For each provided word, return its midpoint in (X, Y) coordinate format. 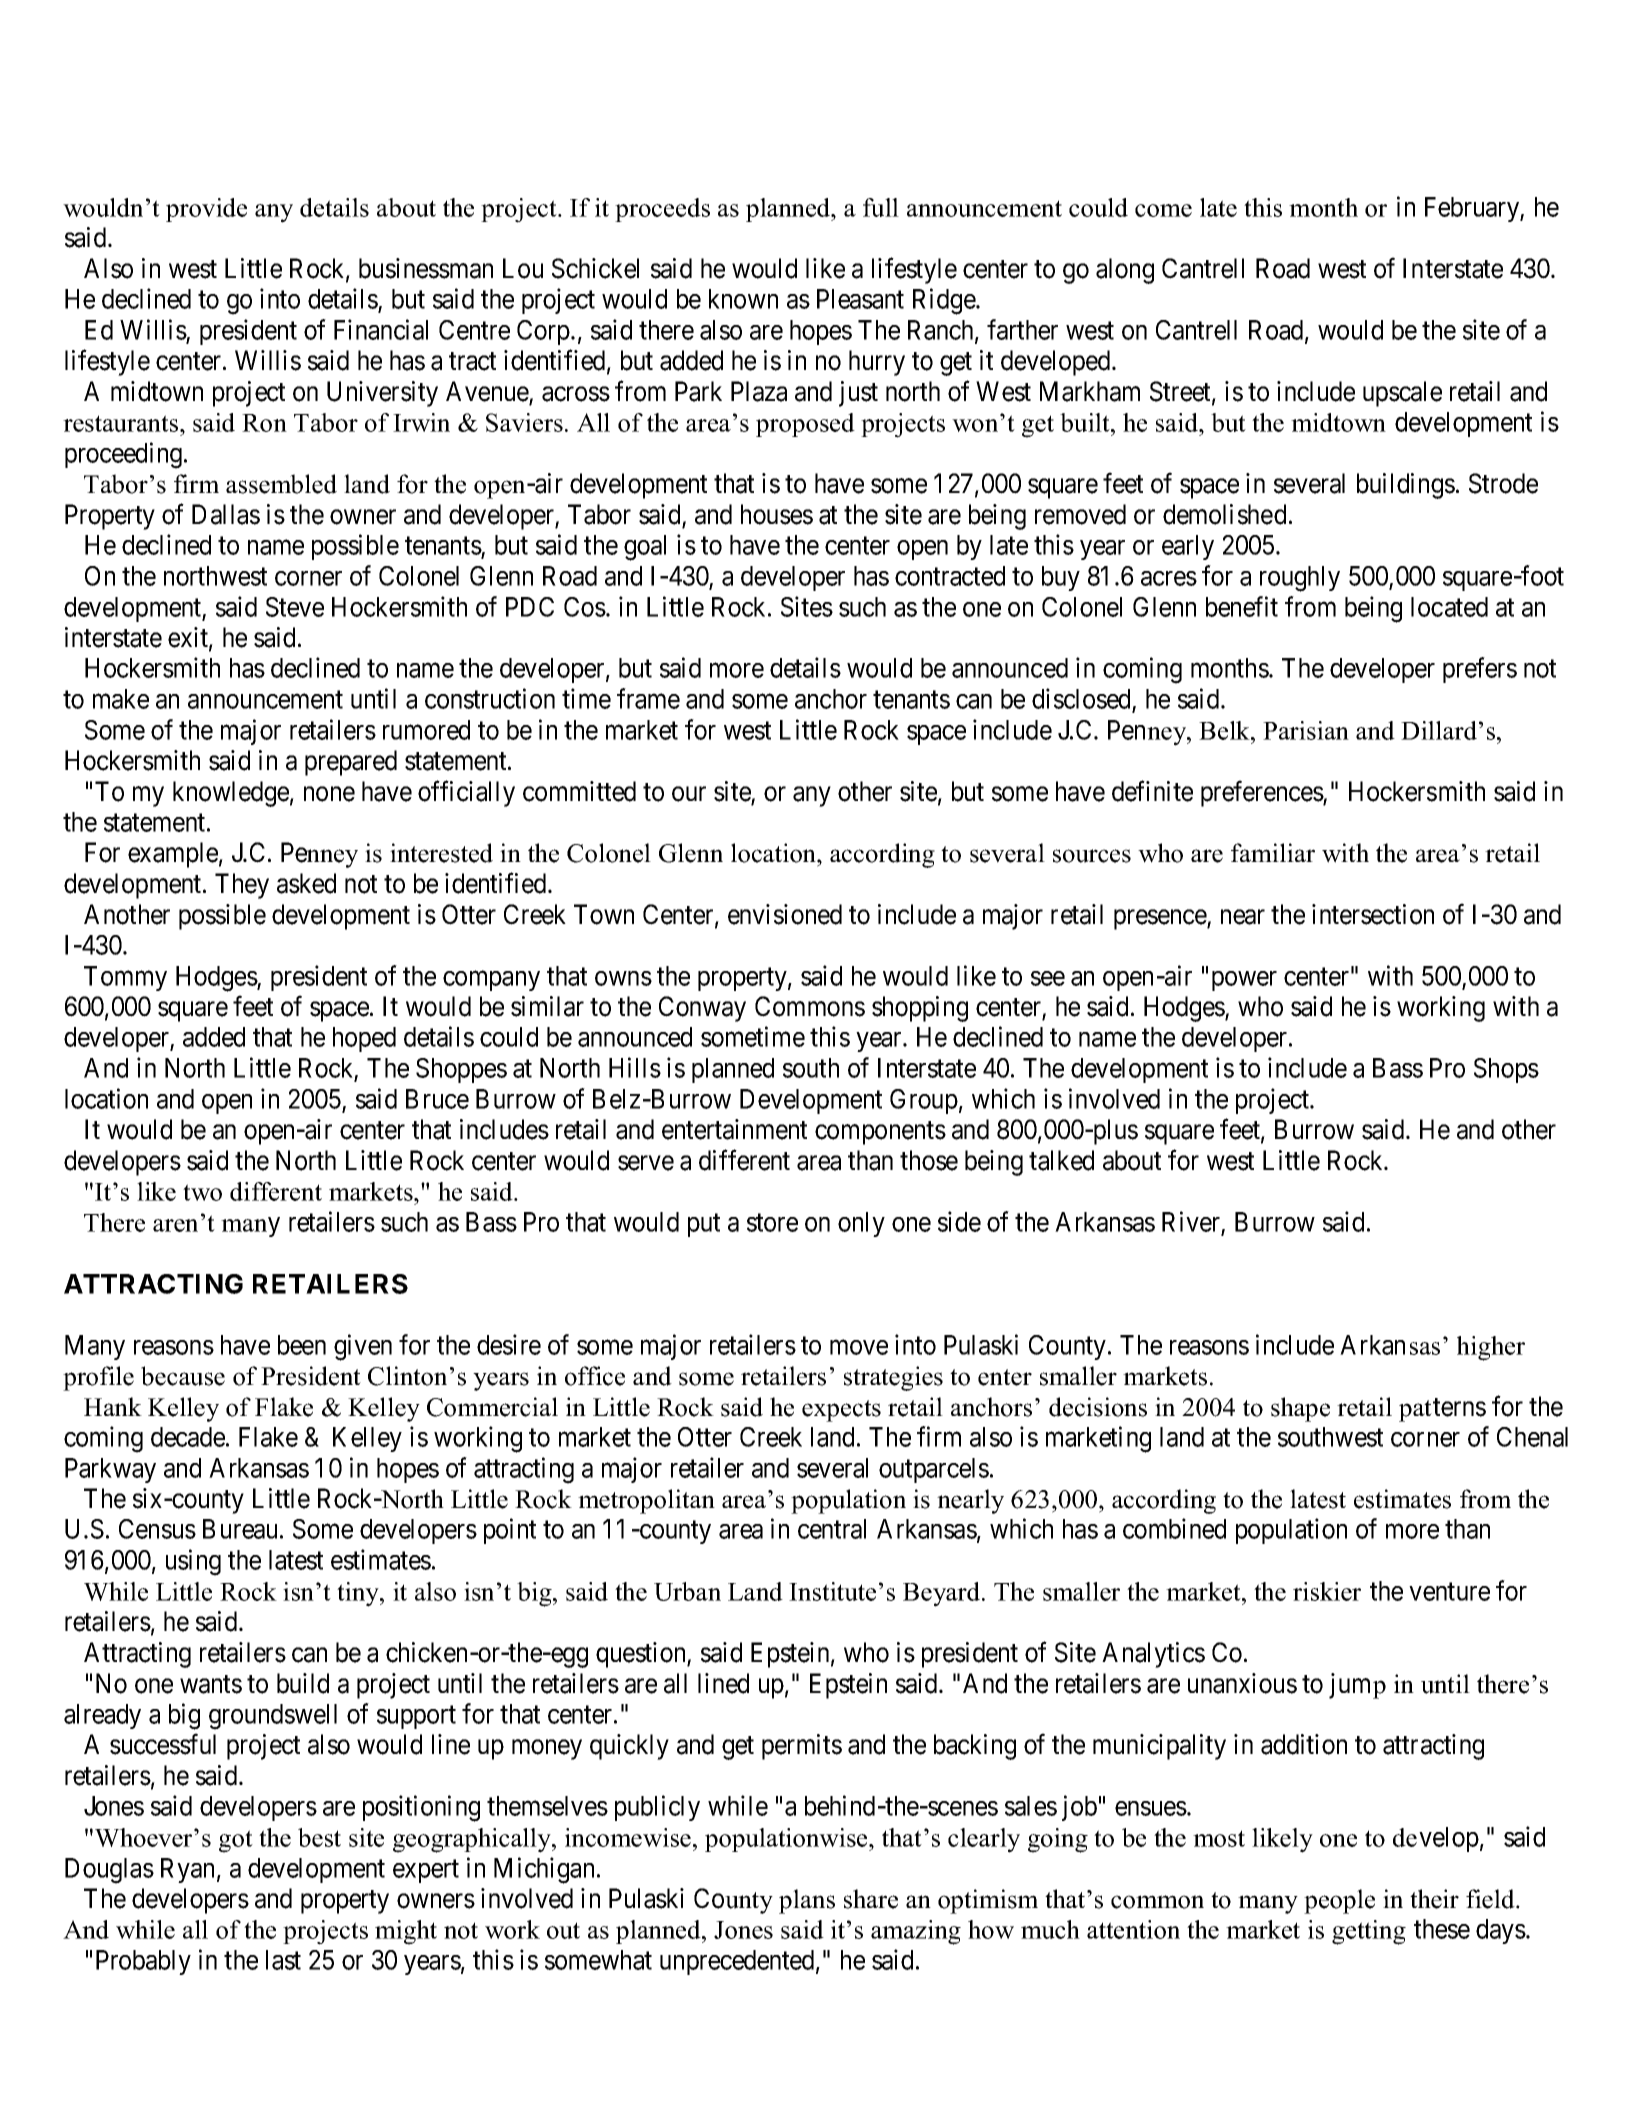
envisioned (785, 914)
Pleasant (860, 299)
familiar (1273, 852)
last (283, 1960)
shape (1300, 1409)
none (329, 794)
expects (841, 1411)
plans (807, 1901)
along (1125, 271)
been (302, 1345)
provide (206, 210)
